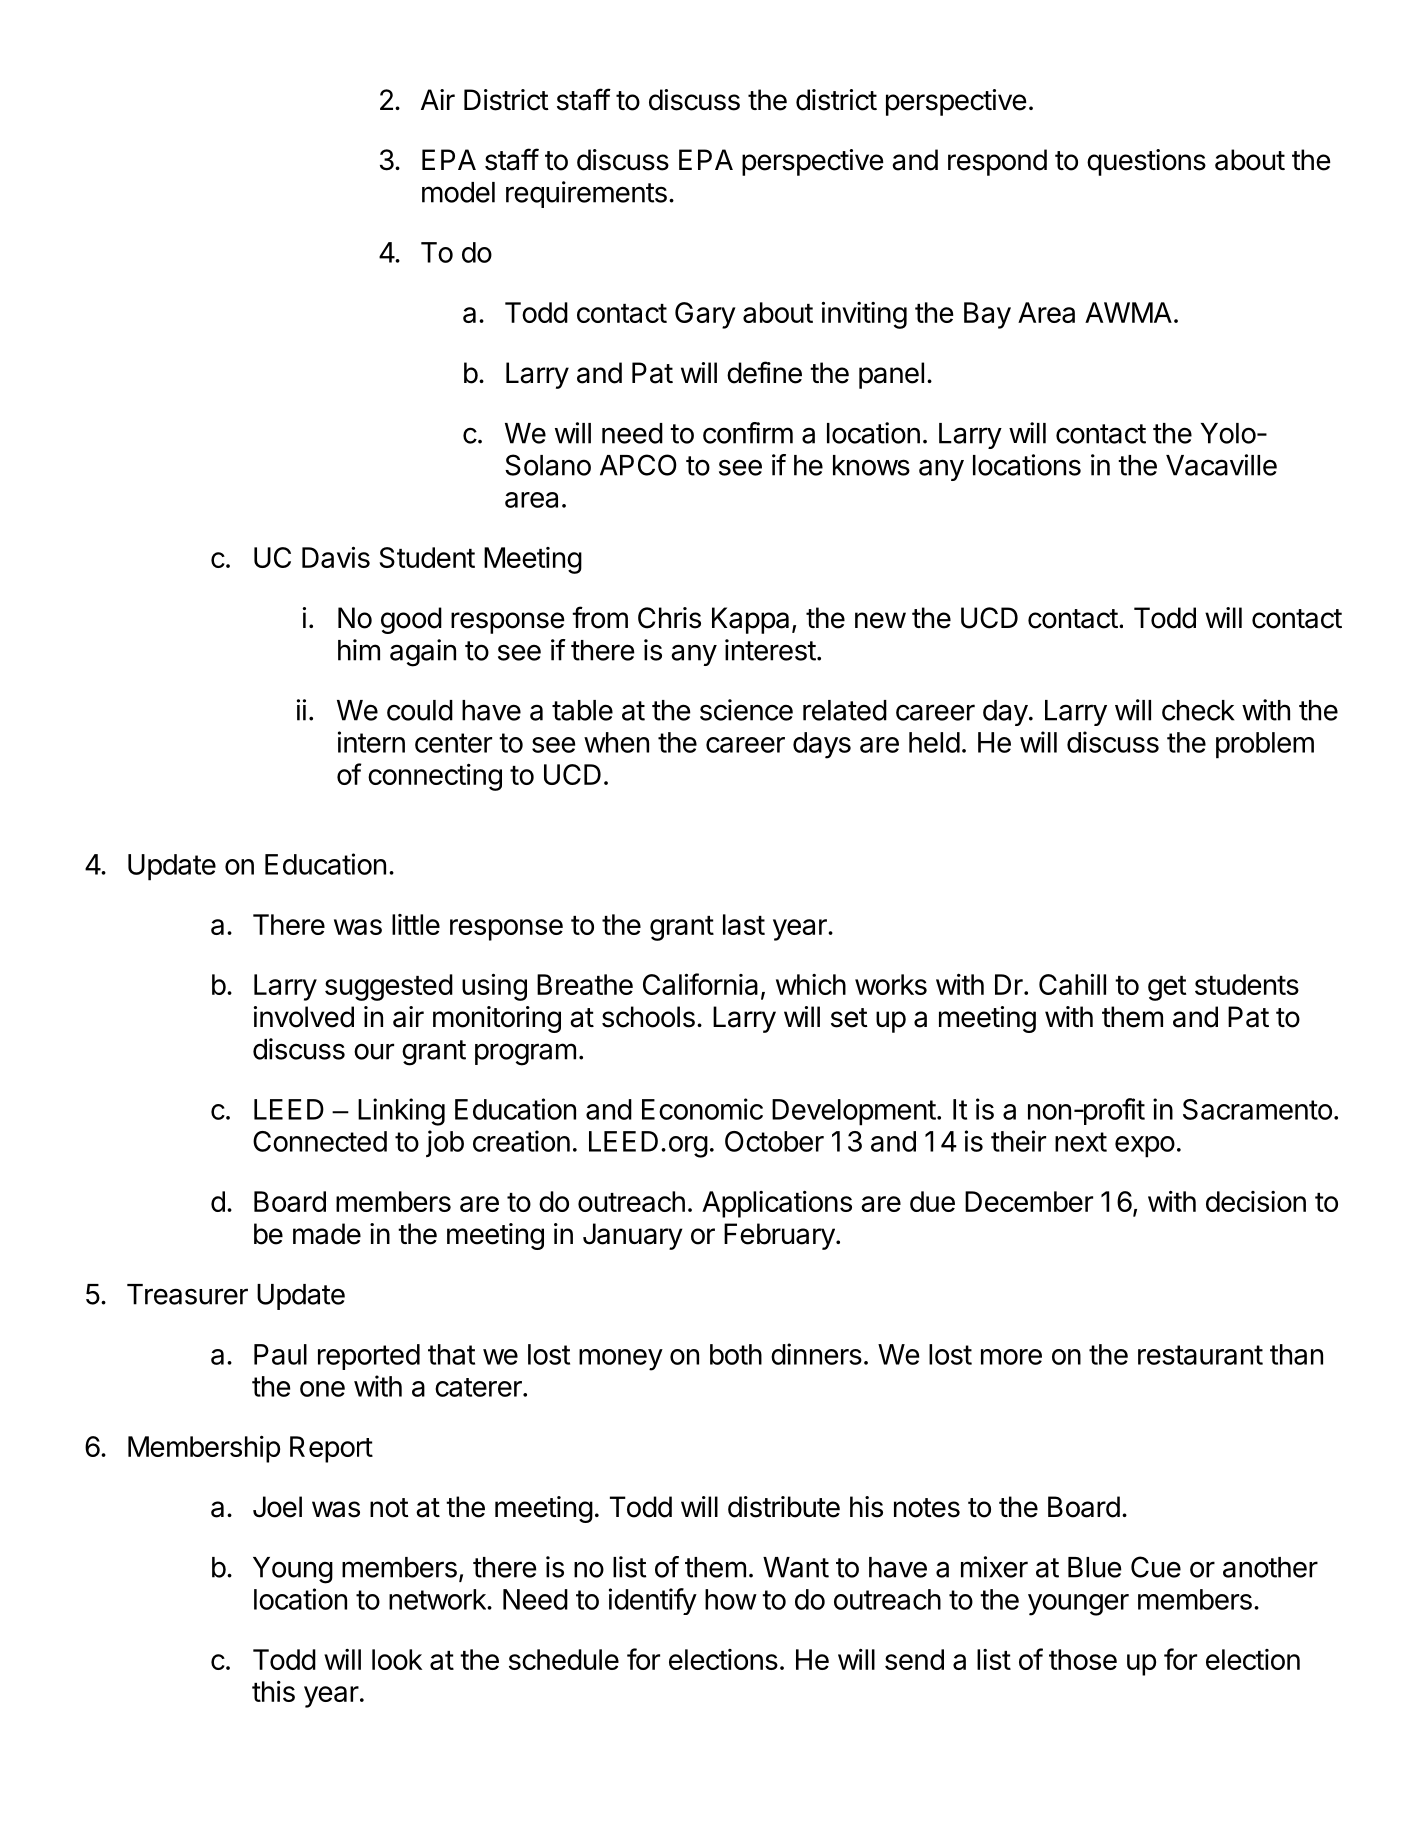  What do you see at coordinates (586, 194) in the image?
I see `requirements` at bounding box center [586, 194].
